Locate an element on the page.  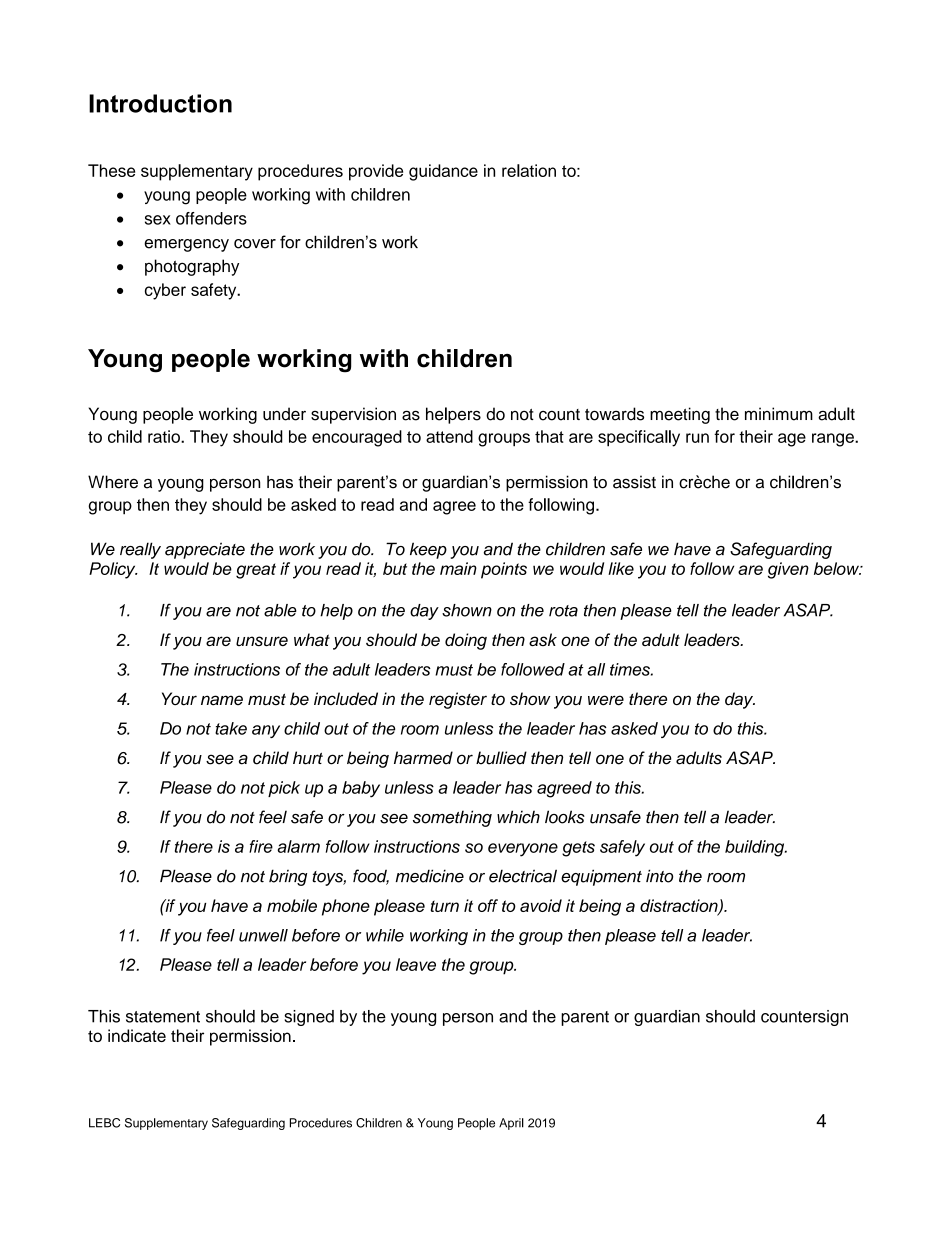
guidance is located at coordinates (443, 172).
